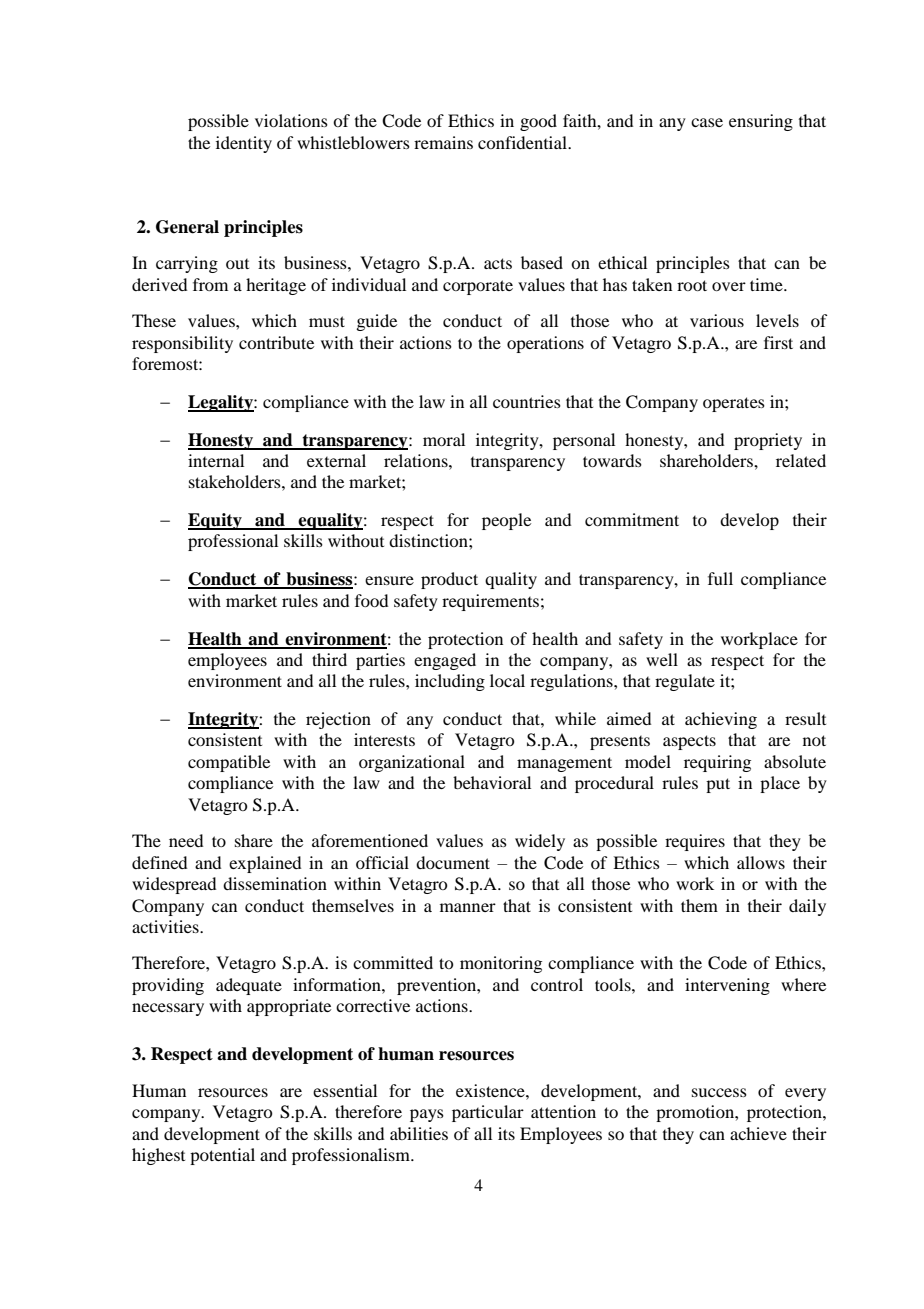  What do you see at coordinates (718, 785) in the image?
I see `put` at bounding box center [718, 785].
